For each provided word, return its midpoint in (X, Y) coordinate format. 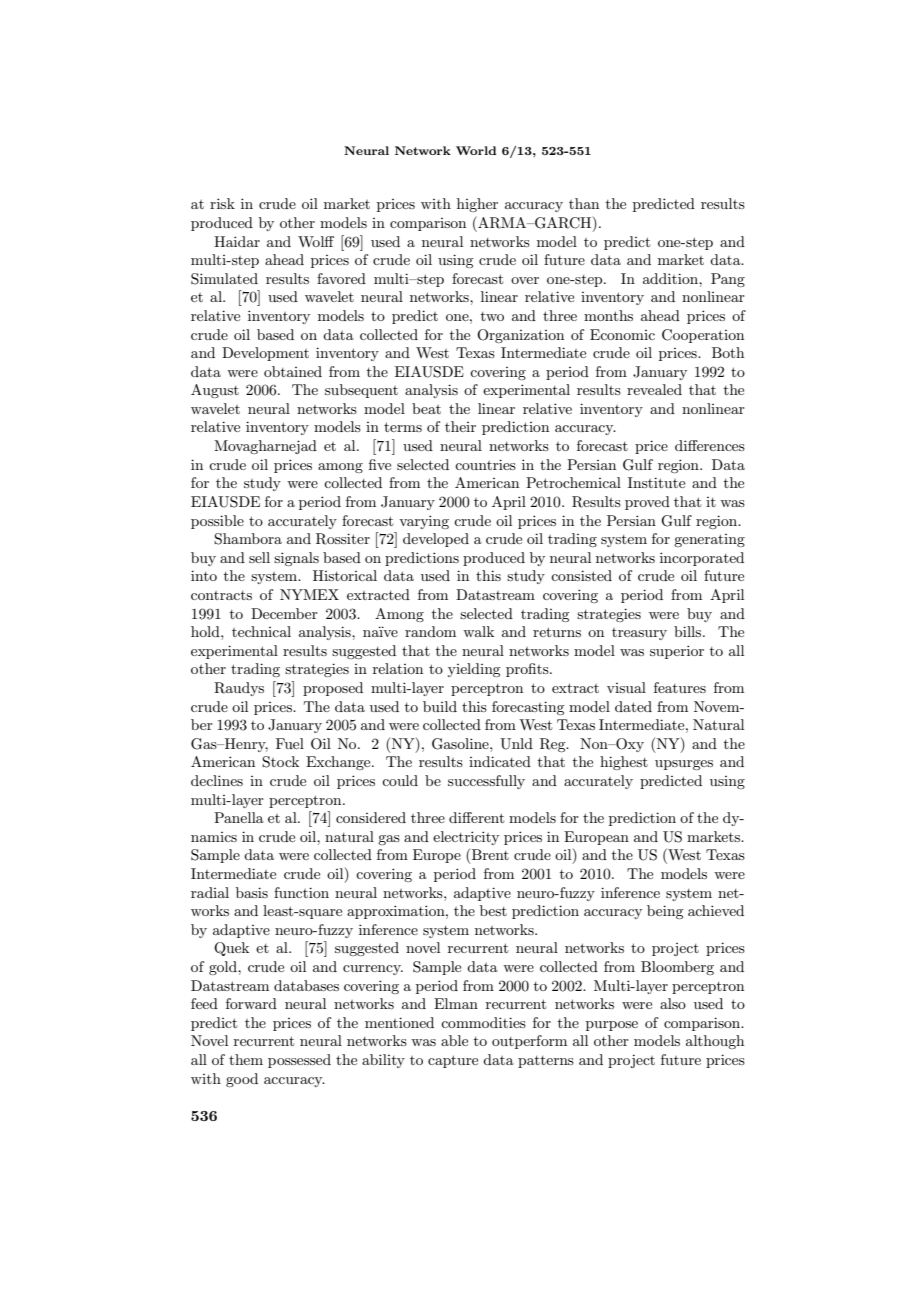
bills (689, 631)
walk (478, 631)
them (246, 1059)
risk (222, 203)
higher (477, 205)
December (284, 613)
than (584, 203)
